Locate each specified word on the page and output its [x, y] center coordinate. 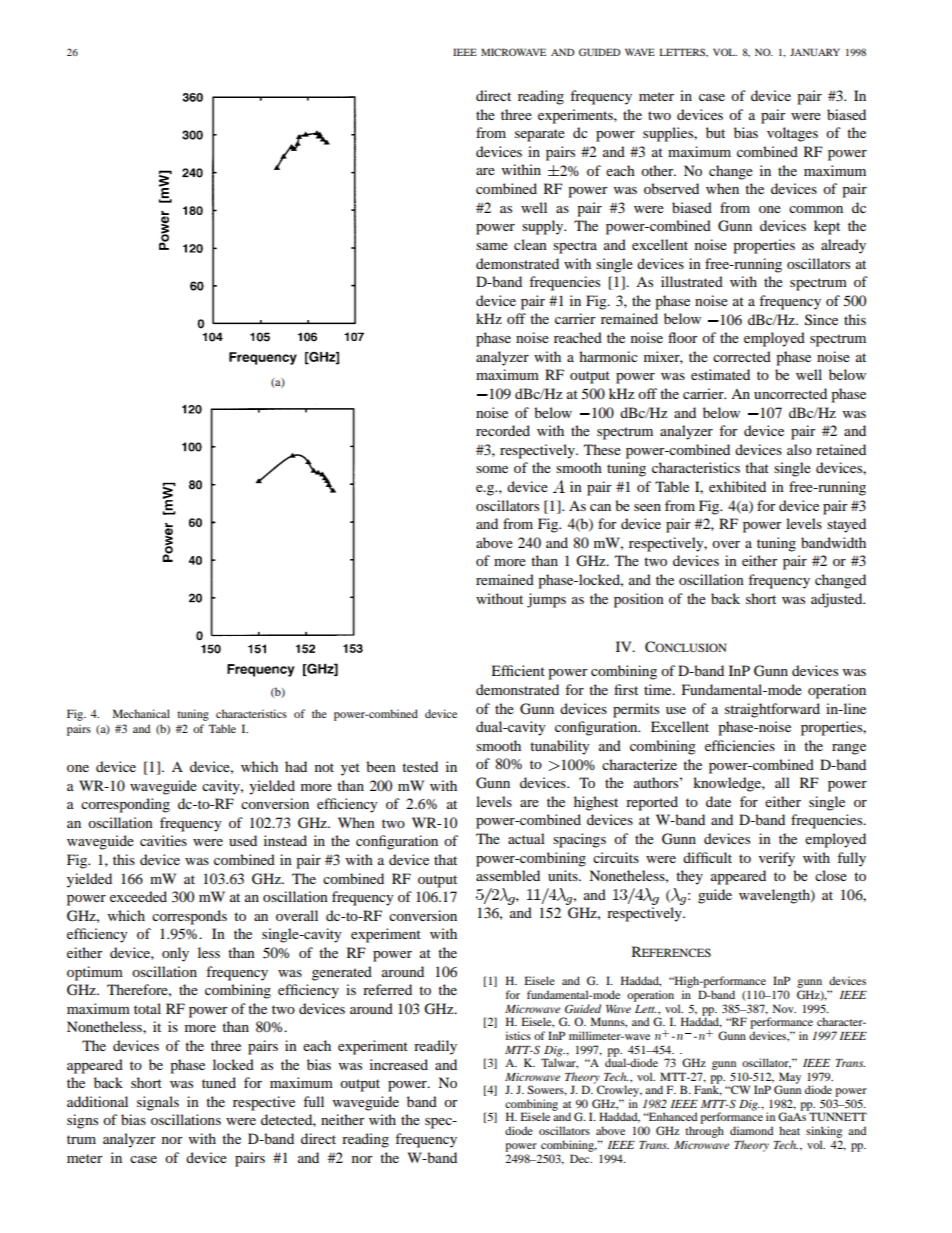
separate [540, 135]
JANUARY [815, 52]
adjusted [838, 600]
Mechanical [141, 713]
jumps [546, 600]
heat [789, 1130]
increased [399, 1064]
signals [158, 1103]
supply [544, 227]
